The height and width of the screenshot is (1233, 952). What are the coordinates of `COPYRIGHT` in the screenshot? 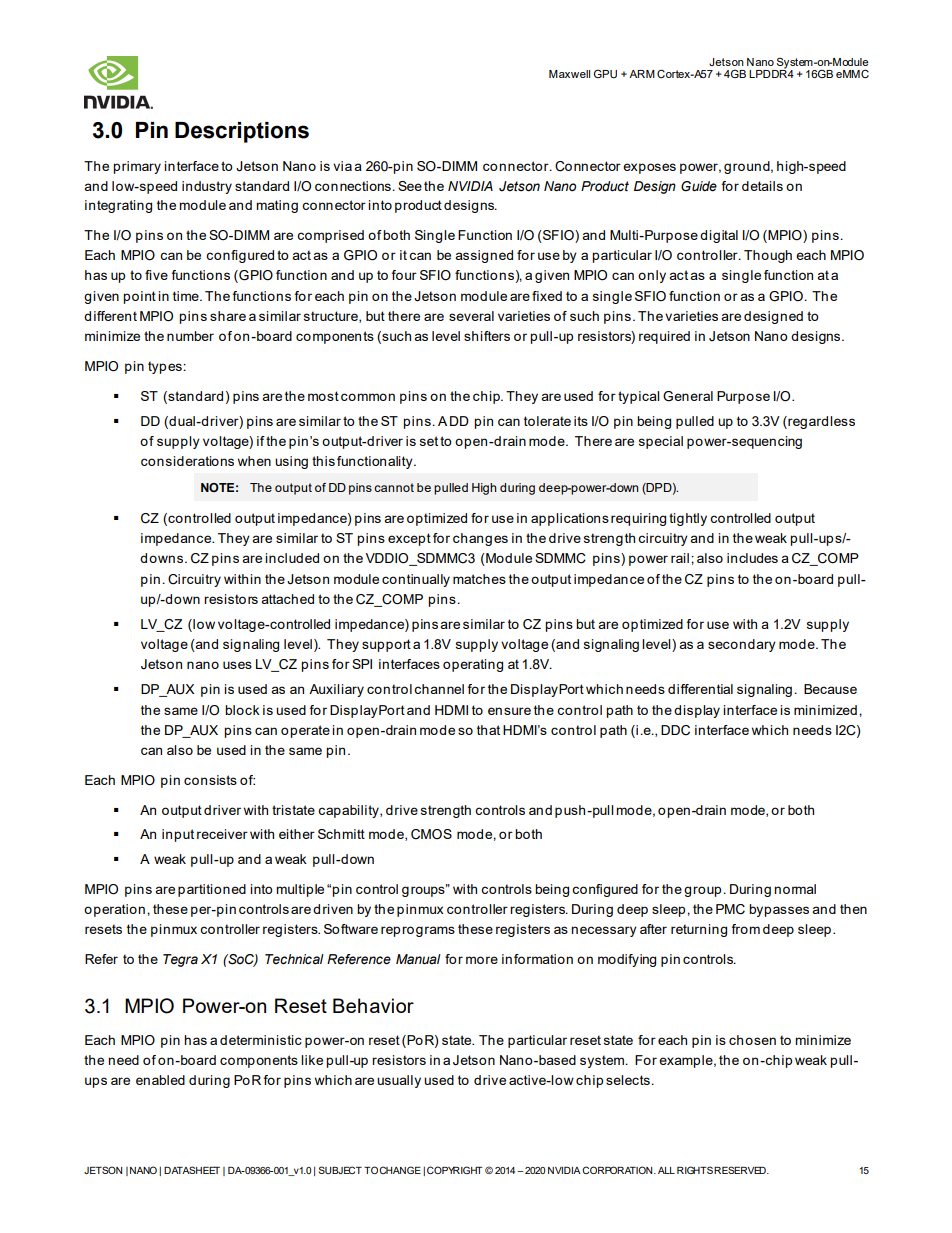 It's located at (455, 1170).
